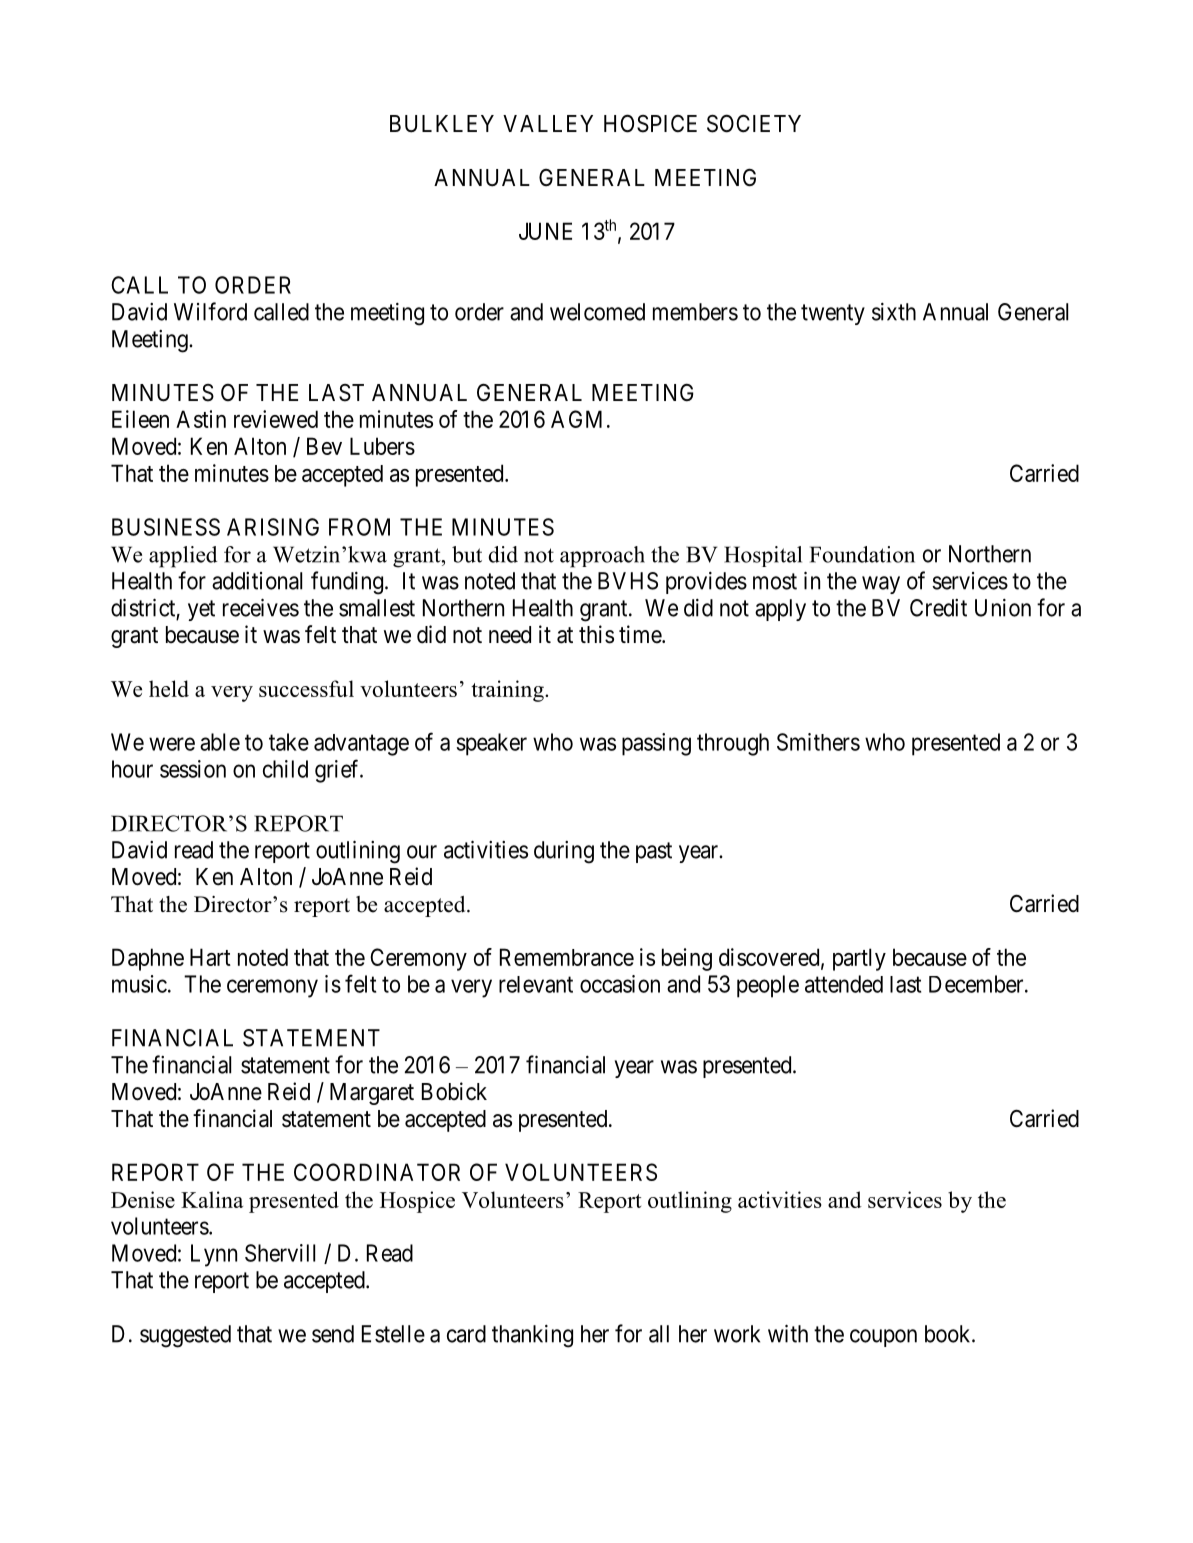  What do you see at coordinates (210, 311) in the screenshot?
I see `Wilford` at bounding box center [210, 311].
